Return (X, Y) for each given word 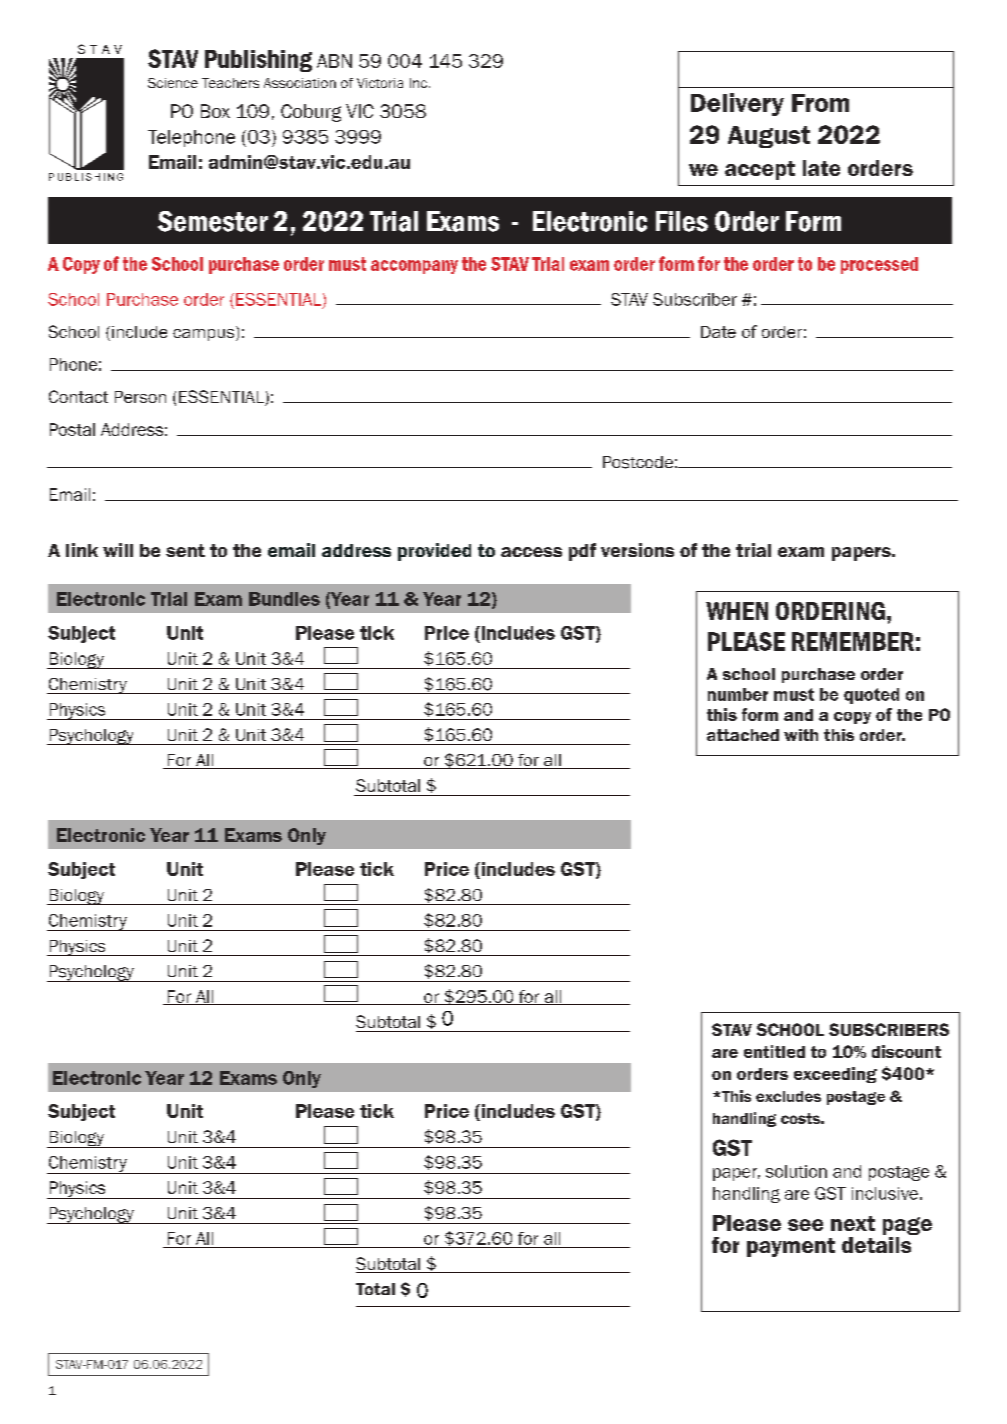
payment (791, 1247)
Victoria (380, 83)
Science (173, 83)
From (820, 103)
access (531, 552)
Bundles (284, 599)
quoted (871, 696)
